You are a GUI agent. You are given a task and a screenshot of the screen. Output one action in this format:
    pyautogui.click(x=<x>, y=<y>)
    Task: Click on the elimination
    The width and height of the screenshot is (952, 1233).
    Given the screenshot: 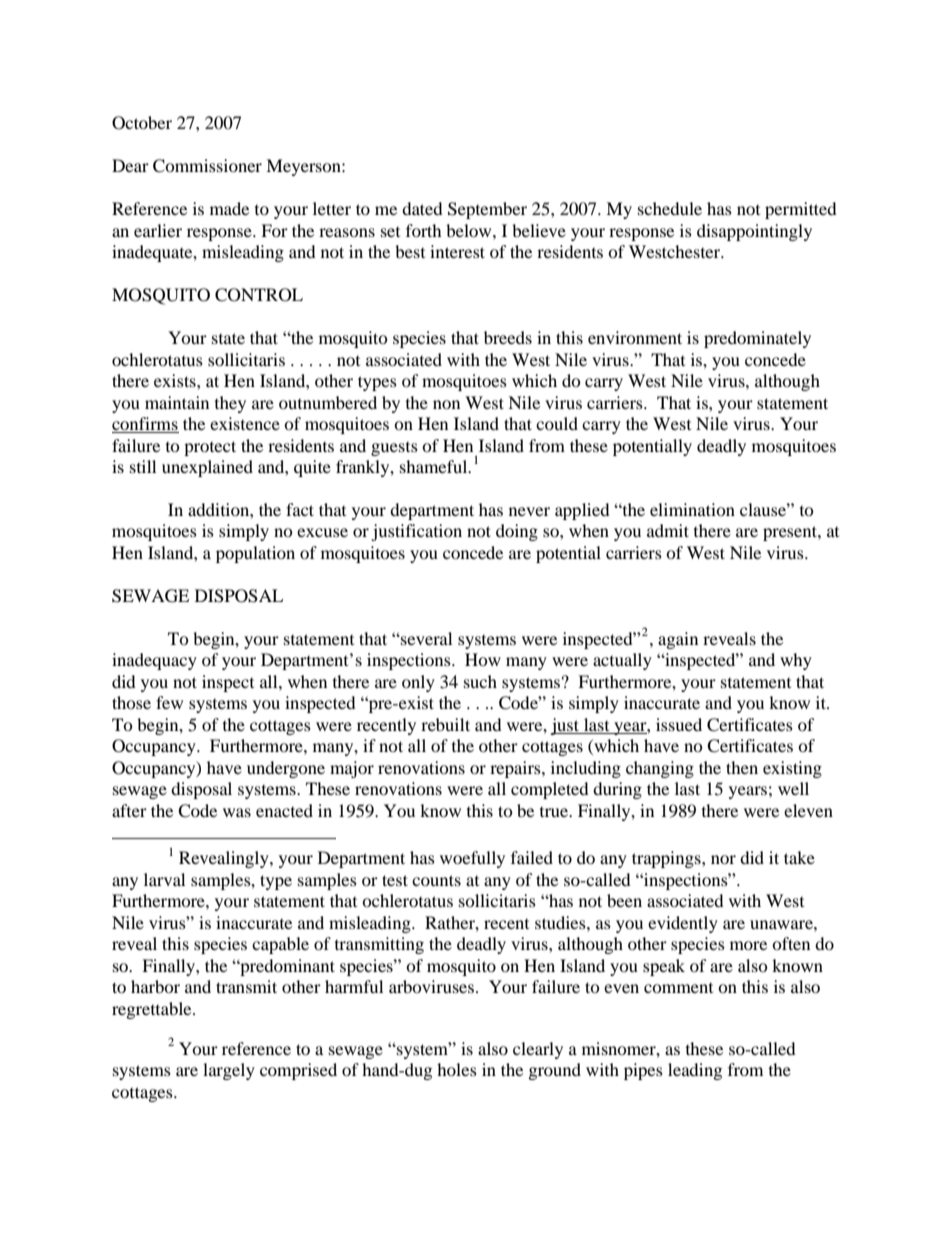 What is the action you would take?
    pyautogui.click(x=692, y=509)
